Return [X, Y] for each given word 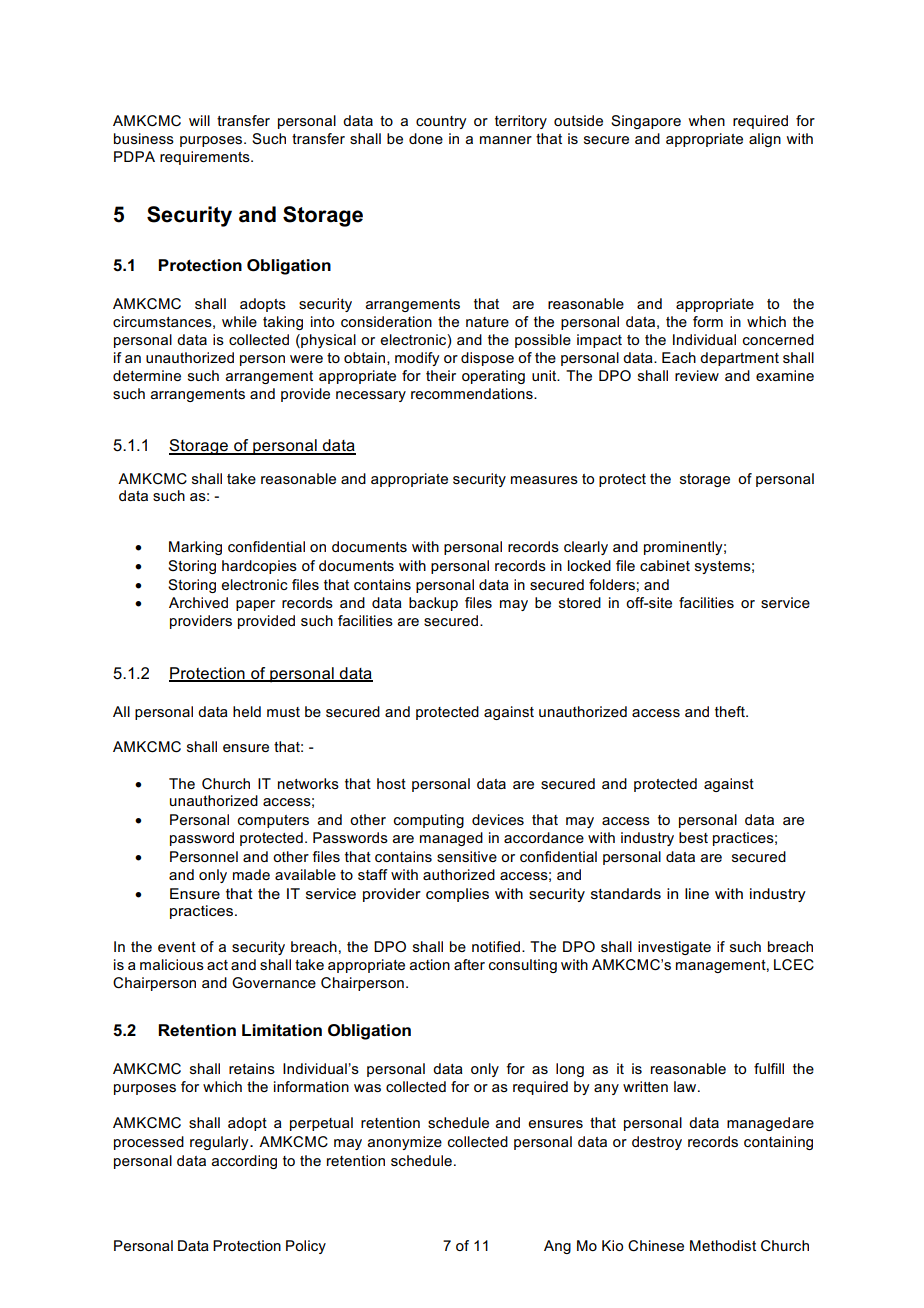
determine [147, 375]
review [697, 375]
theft [731, 711]
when [706, 120]
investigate [674, 948]
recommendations [473, 393]
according [244, 1162]
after [469, 964]
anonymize [405, 1143]
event [177, 947]
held [247, 711]
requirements [206, 158]
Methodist [723, 1245]
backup [433, 604]
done [426, 138]
